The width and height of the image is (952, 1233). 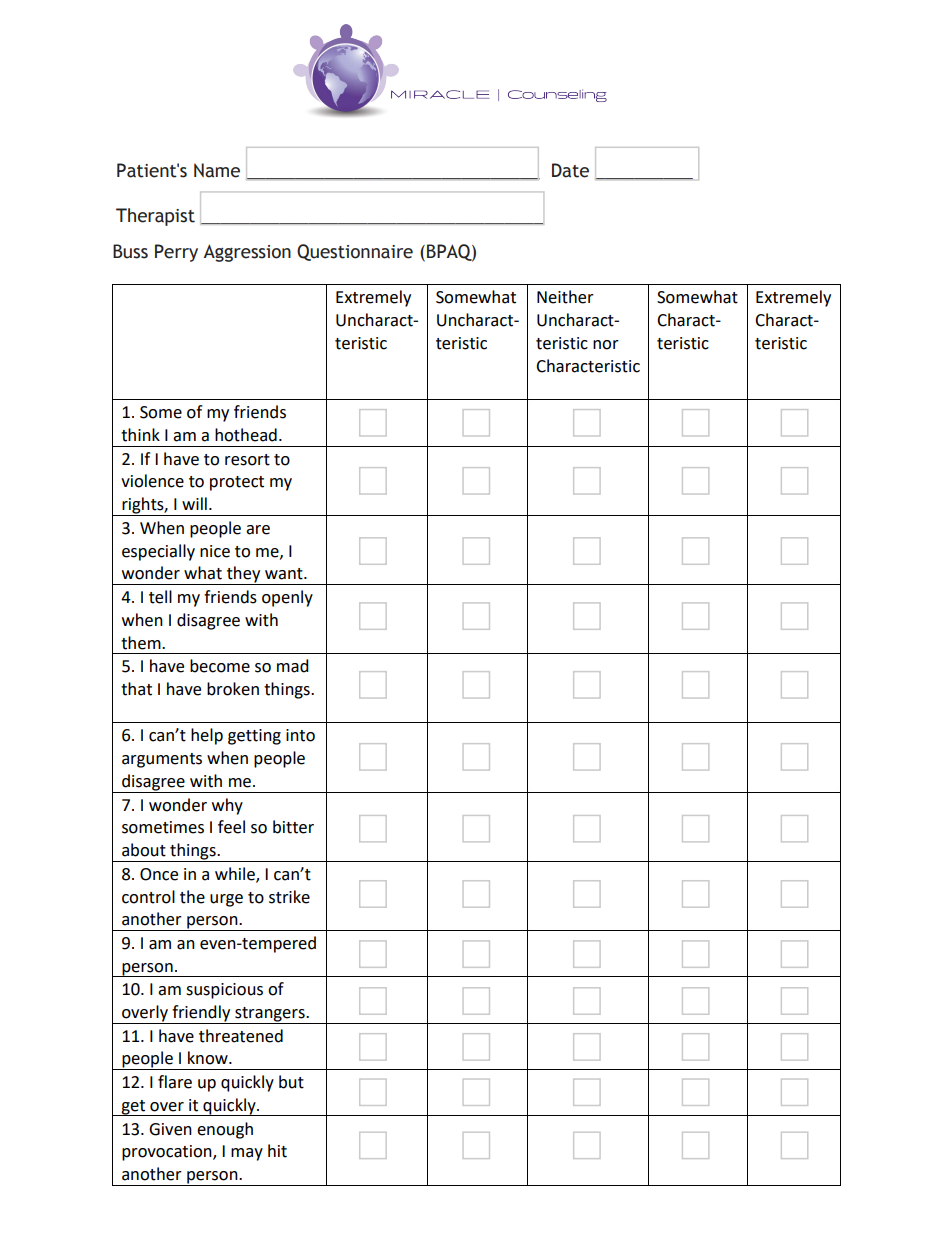 What do you see at coordinates (300, 735) in the image?
I see `into` at bounding box center [300, 735].
